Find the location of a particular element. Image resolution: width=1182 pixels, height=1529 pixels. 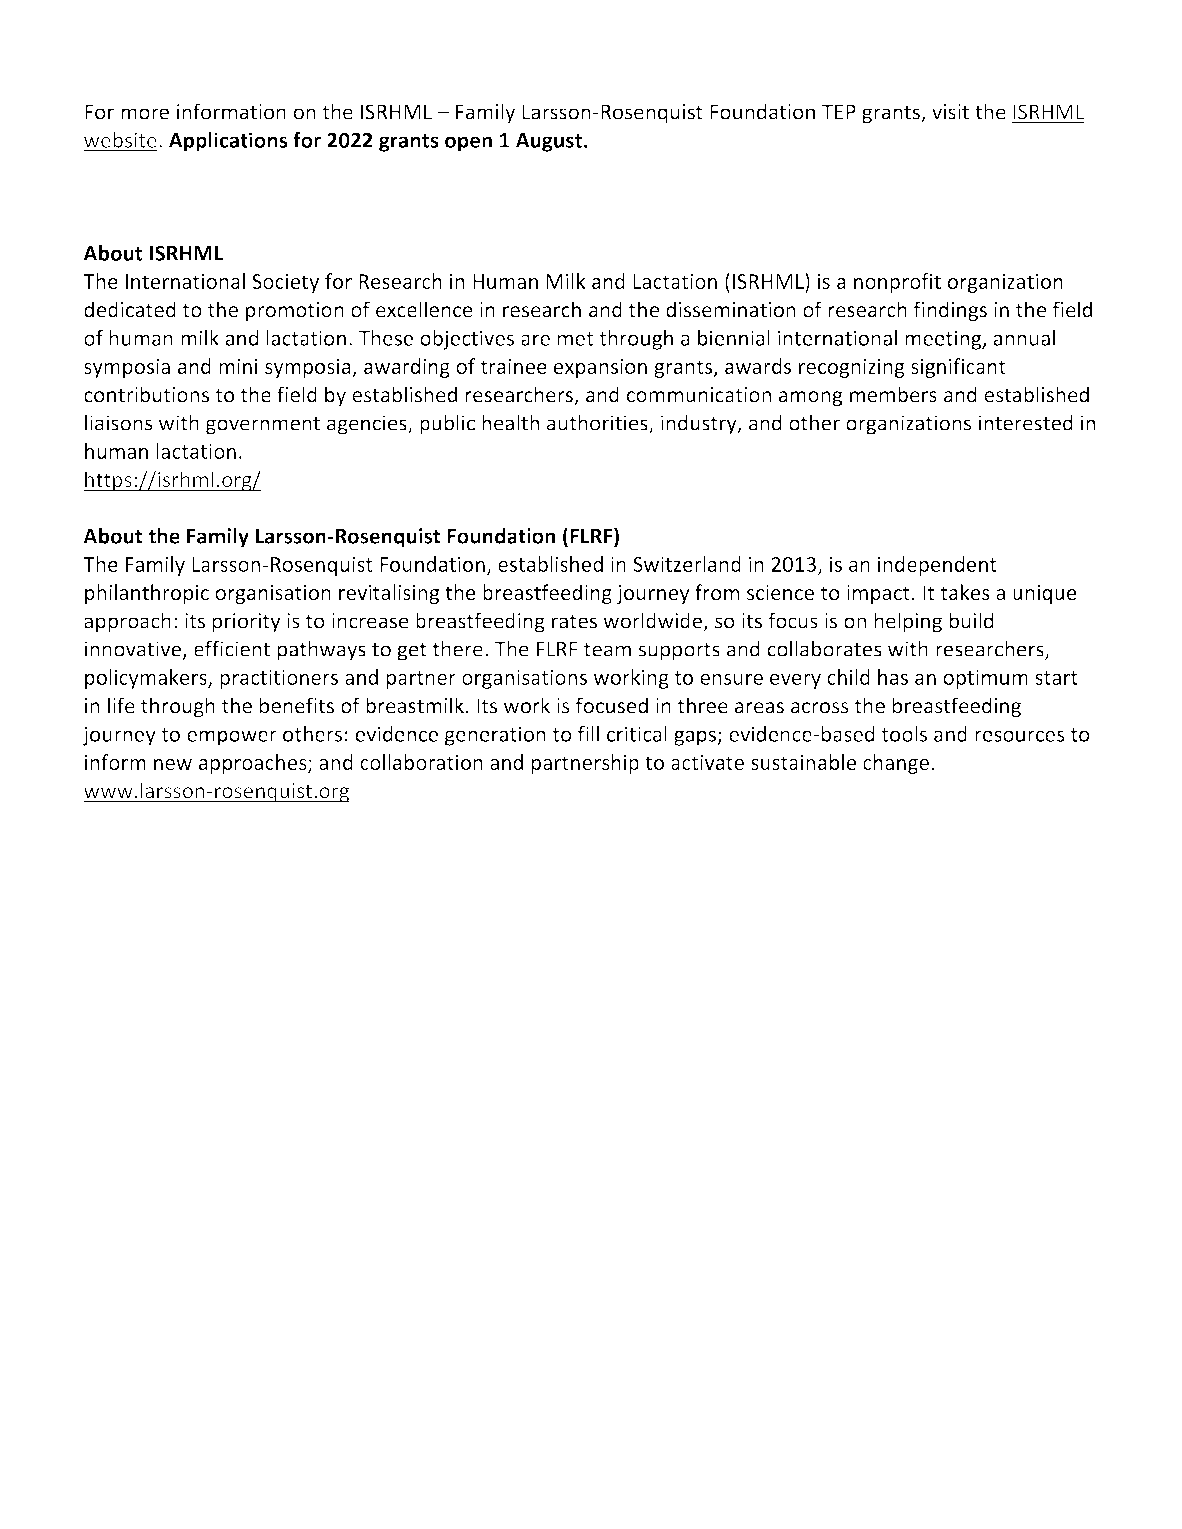

empower is located at coordinates (232, 738).
